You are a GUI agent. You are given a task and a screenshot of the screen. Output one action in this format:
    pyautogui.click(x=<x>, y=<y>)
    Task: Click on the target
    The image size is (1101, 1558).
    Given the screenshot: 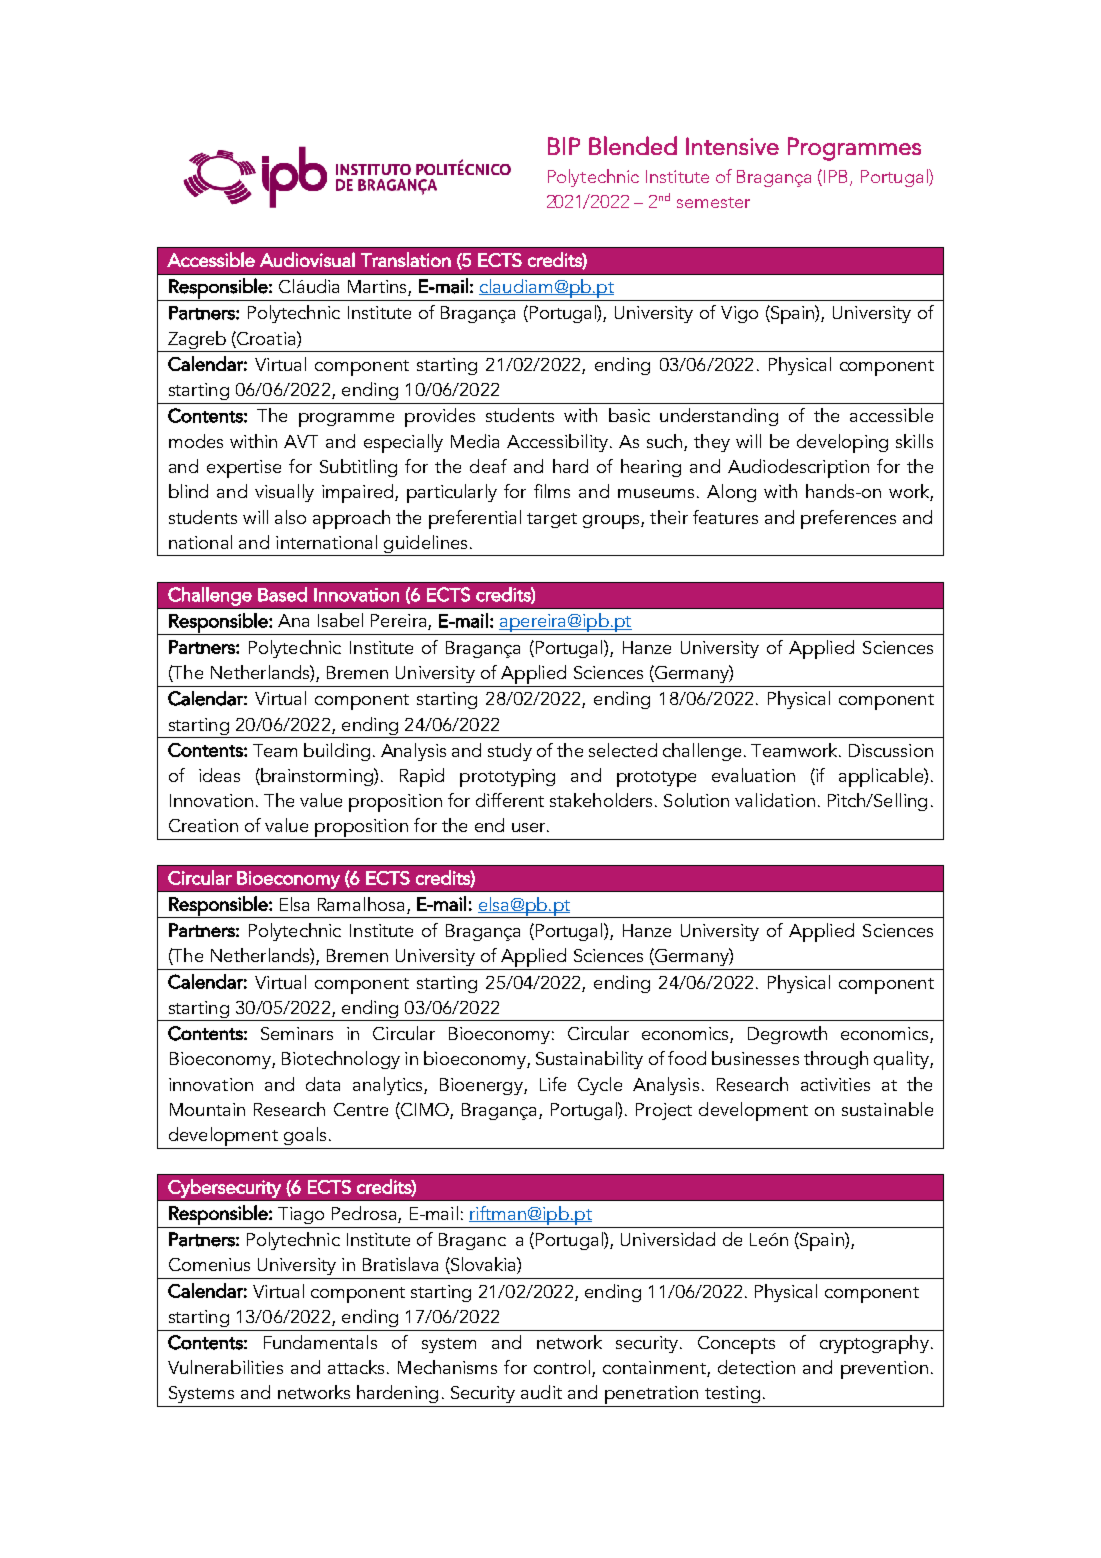 What is the action you would take?
    pyautogui.click(x=552, y=520)
